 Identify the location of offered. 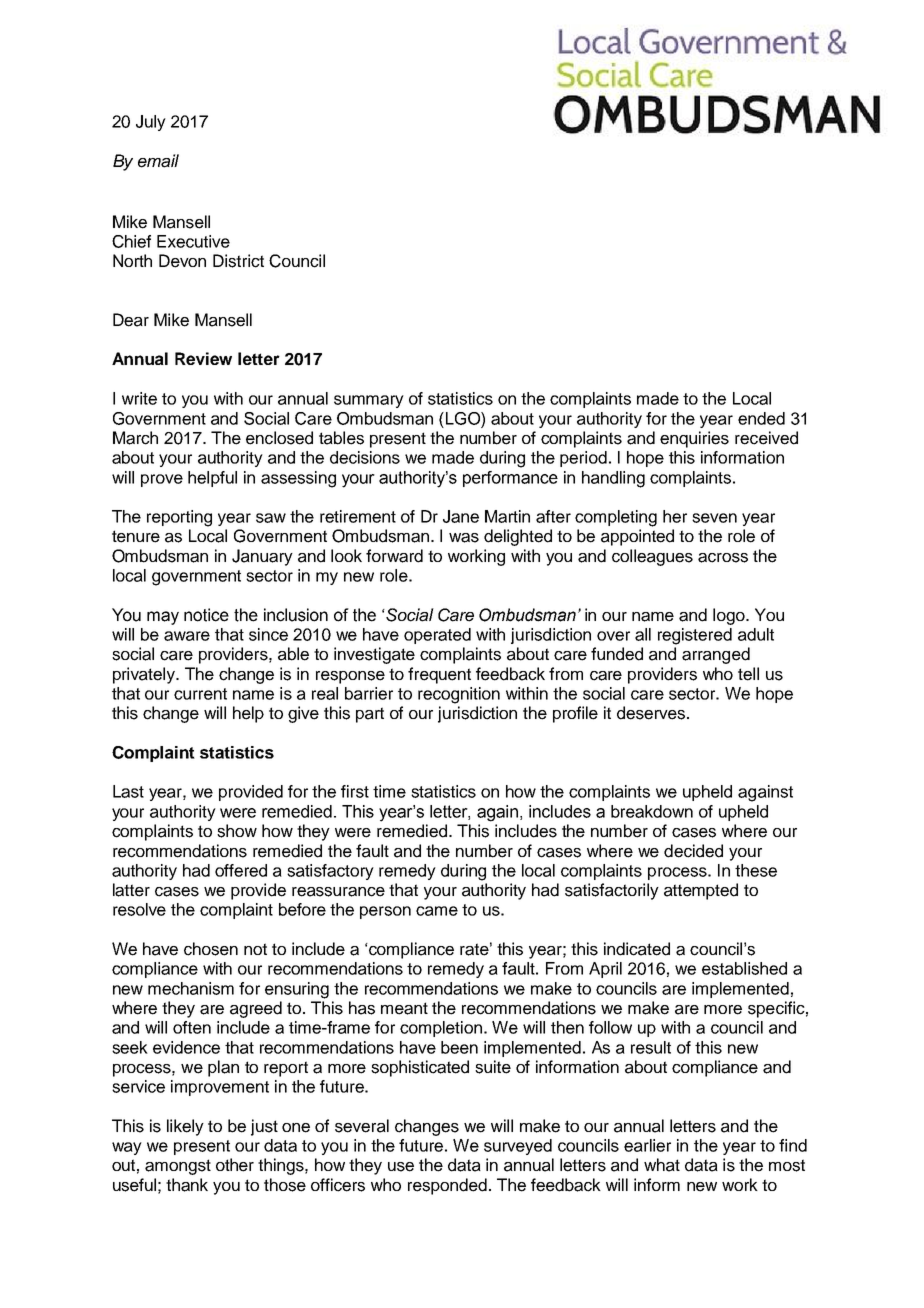
(241, 870).
